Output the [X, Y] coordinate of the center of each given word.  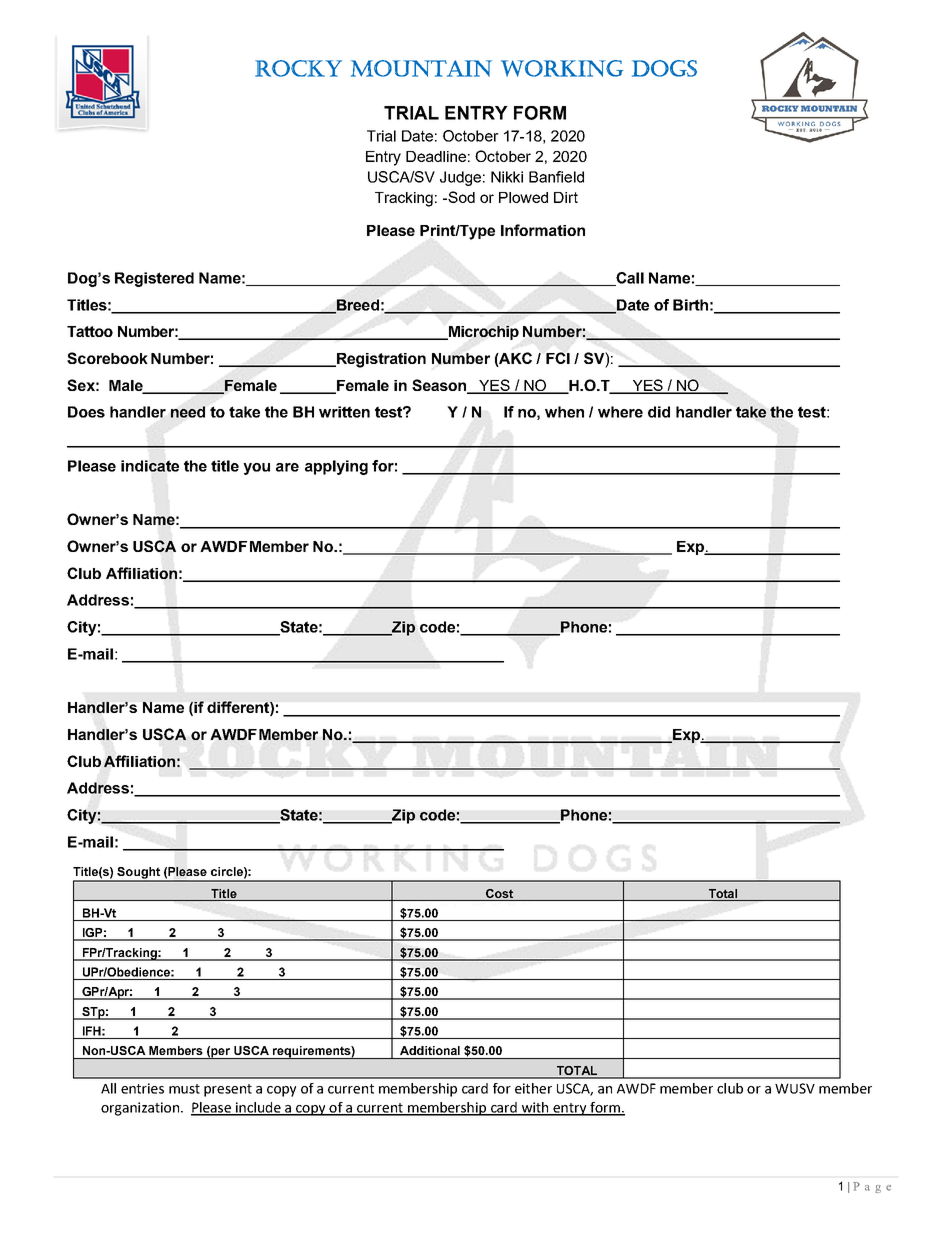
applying [336, 467]
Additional [430, 1050]
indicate [150, 466]
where [620, 412]
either [533, 1088]
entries [142, 1088]
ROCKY [298, 68]
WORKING [562, 68]
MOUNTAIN [421, 68]
